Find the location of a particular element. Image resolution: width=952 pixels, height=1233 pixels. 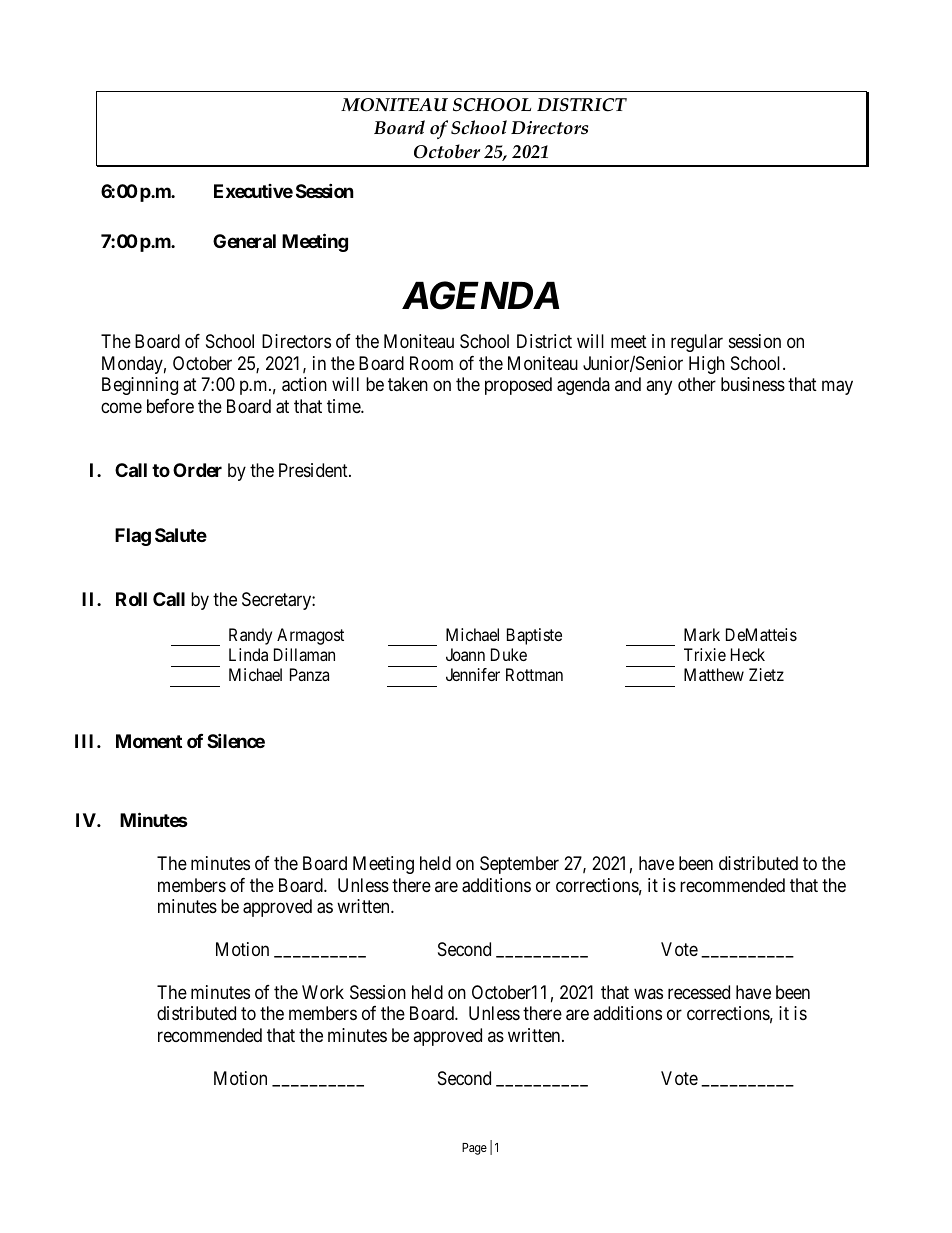

recessed is located at coordinates (699, 992).
